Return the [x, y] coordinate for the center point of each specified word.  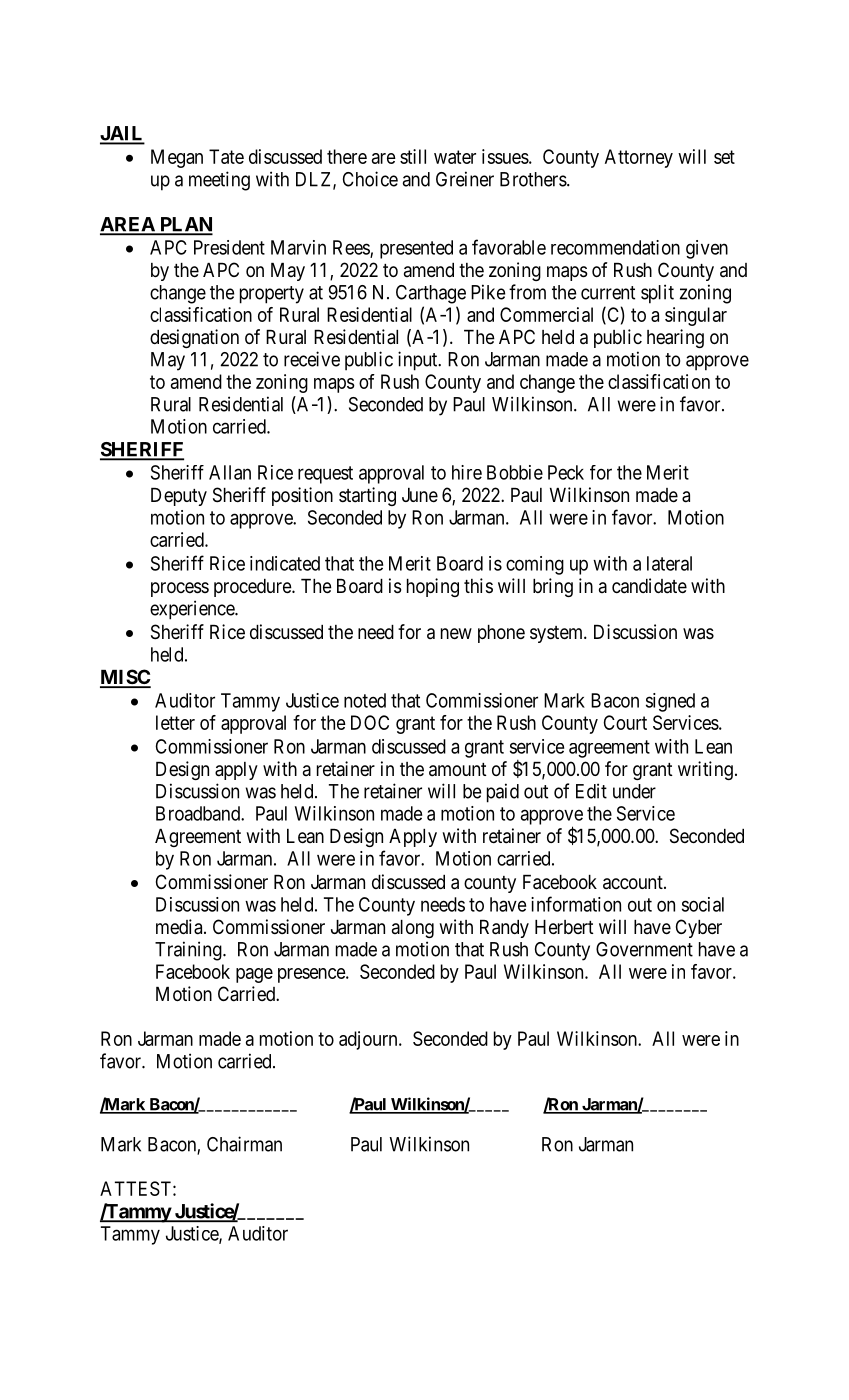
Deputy [179, 497]
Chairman [244, 1144]
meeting [219, 181]
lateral [669, 563]
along [413, 929]
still [413, 156]
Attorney [639, 158]
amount [458, 770]
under [634, 791]
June [420, 495]
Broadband [199, 813]
